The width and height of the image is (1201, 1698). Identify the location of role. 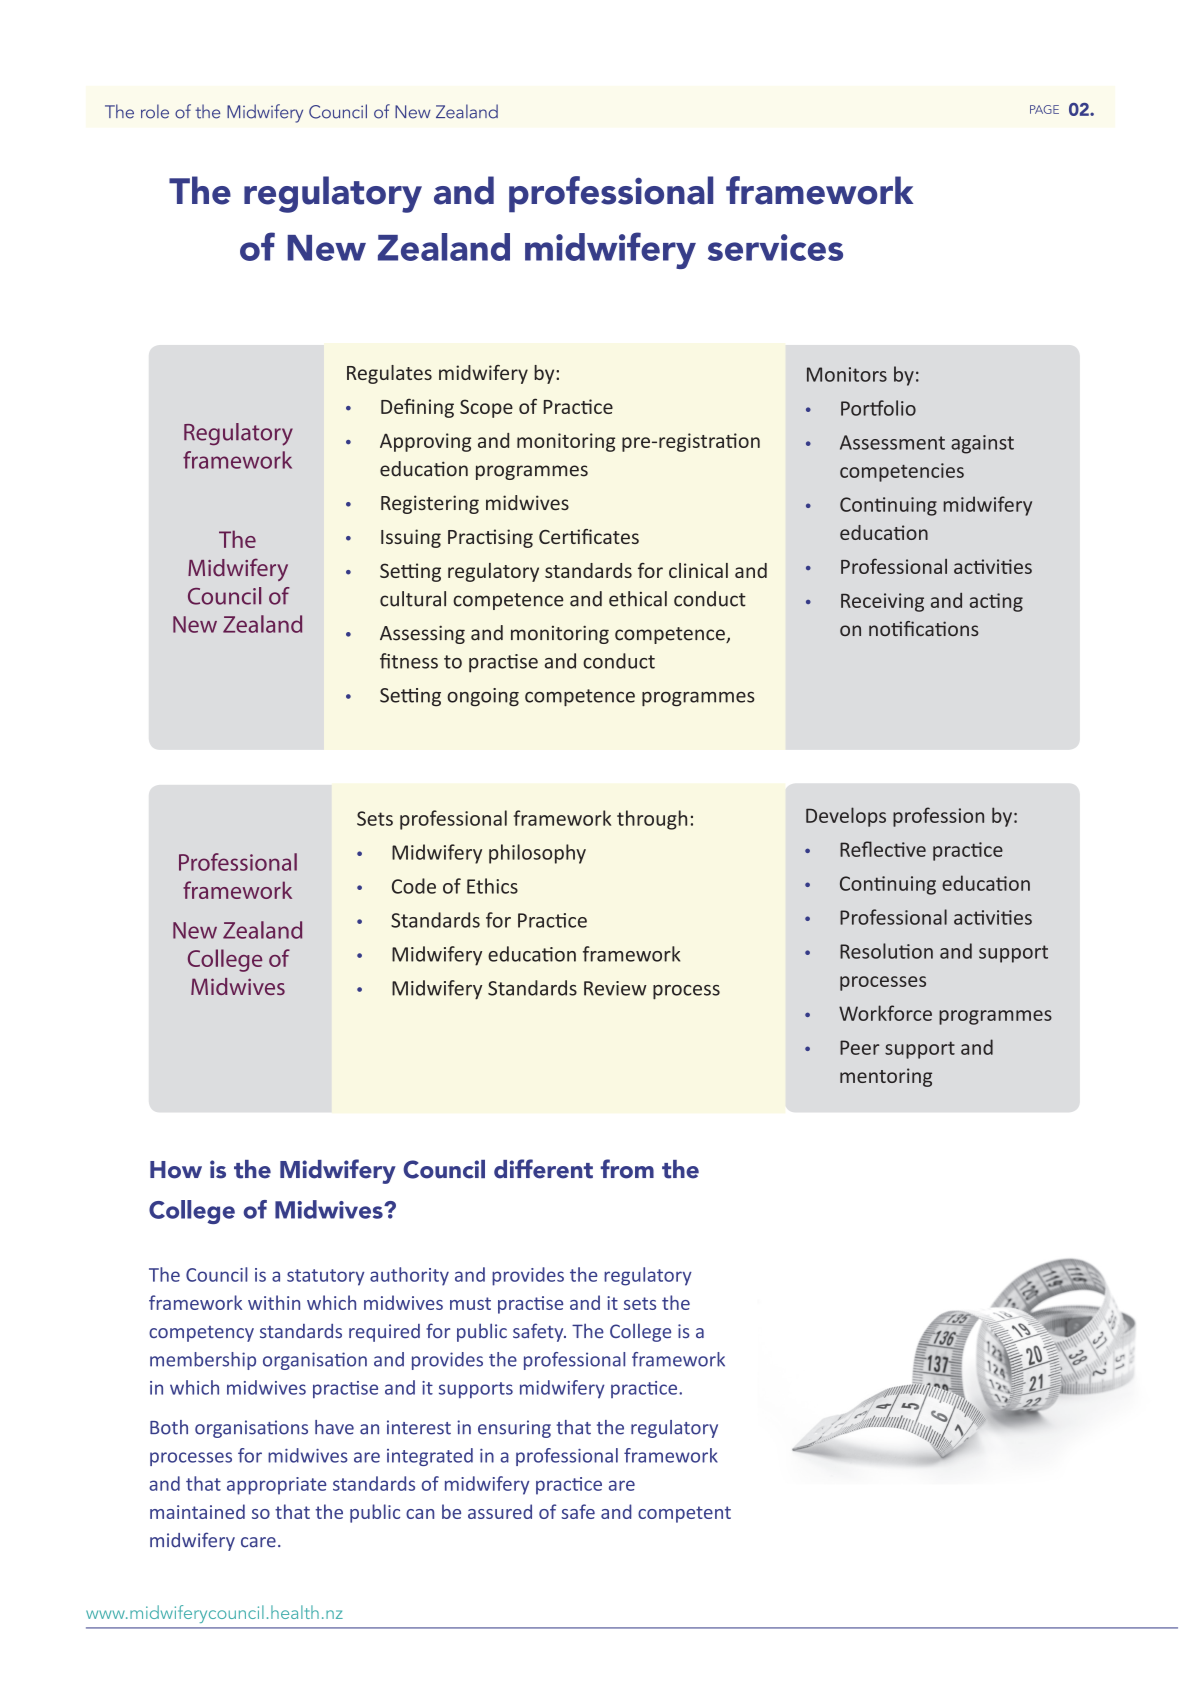
(155, 111).
